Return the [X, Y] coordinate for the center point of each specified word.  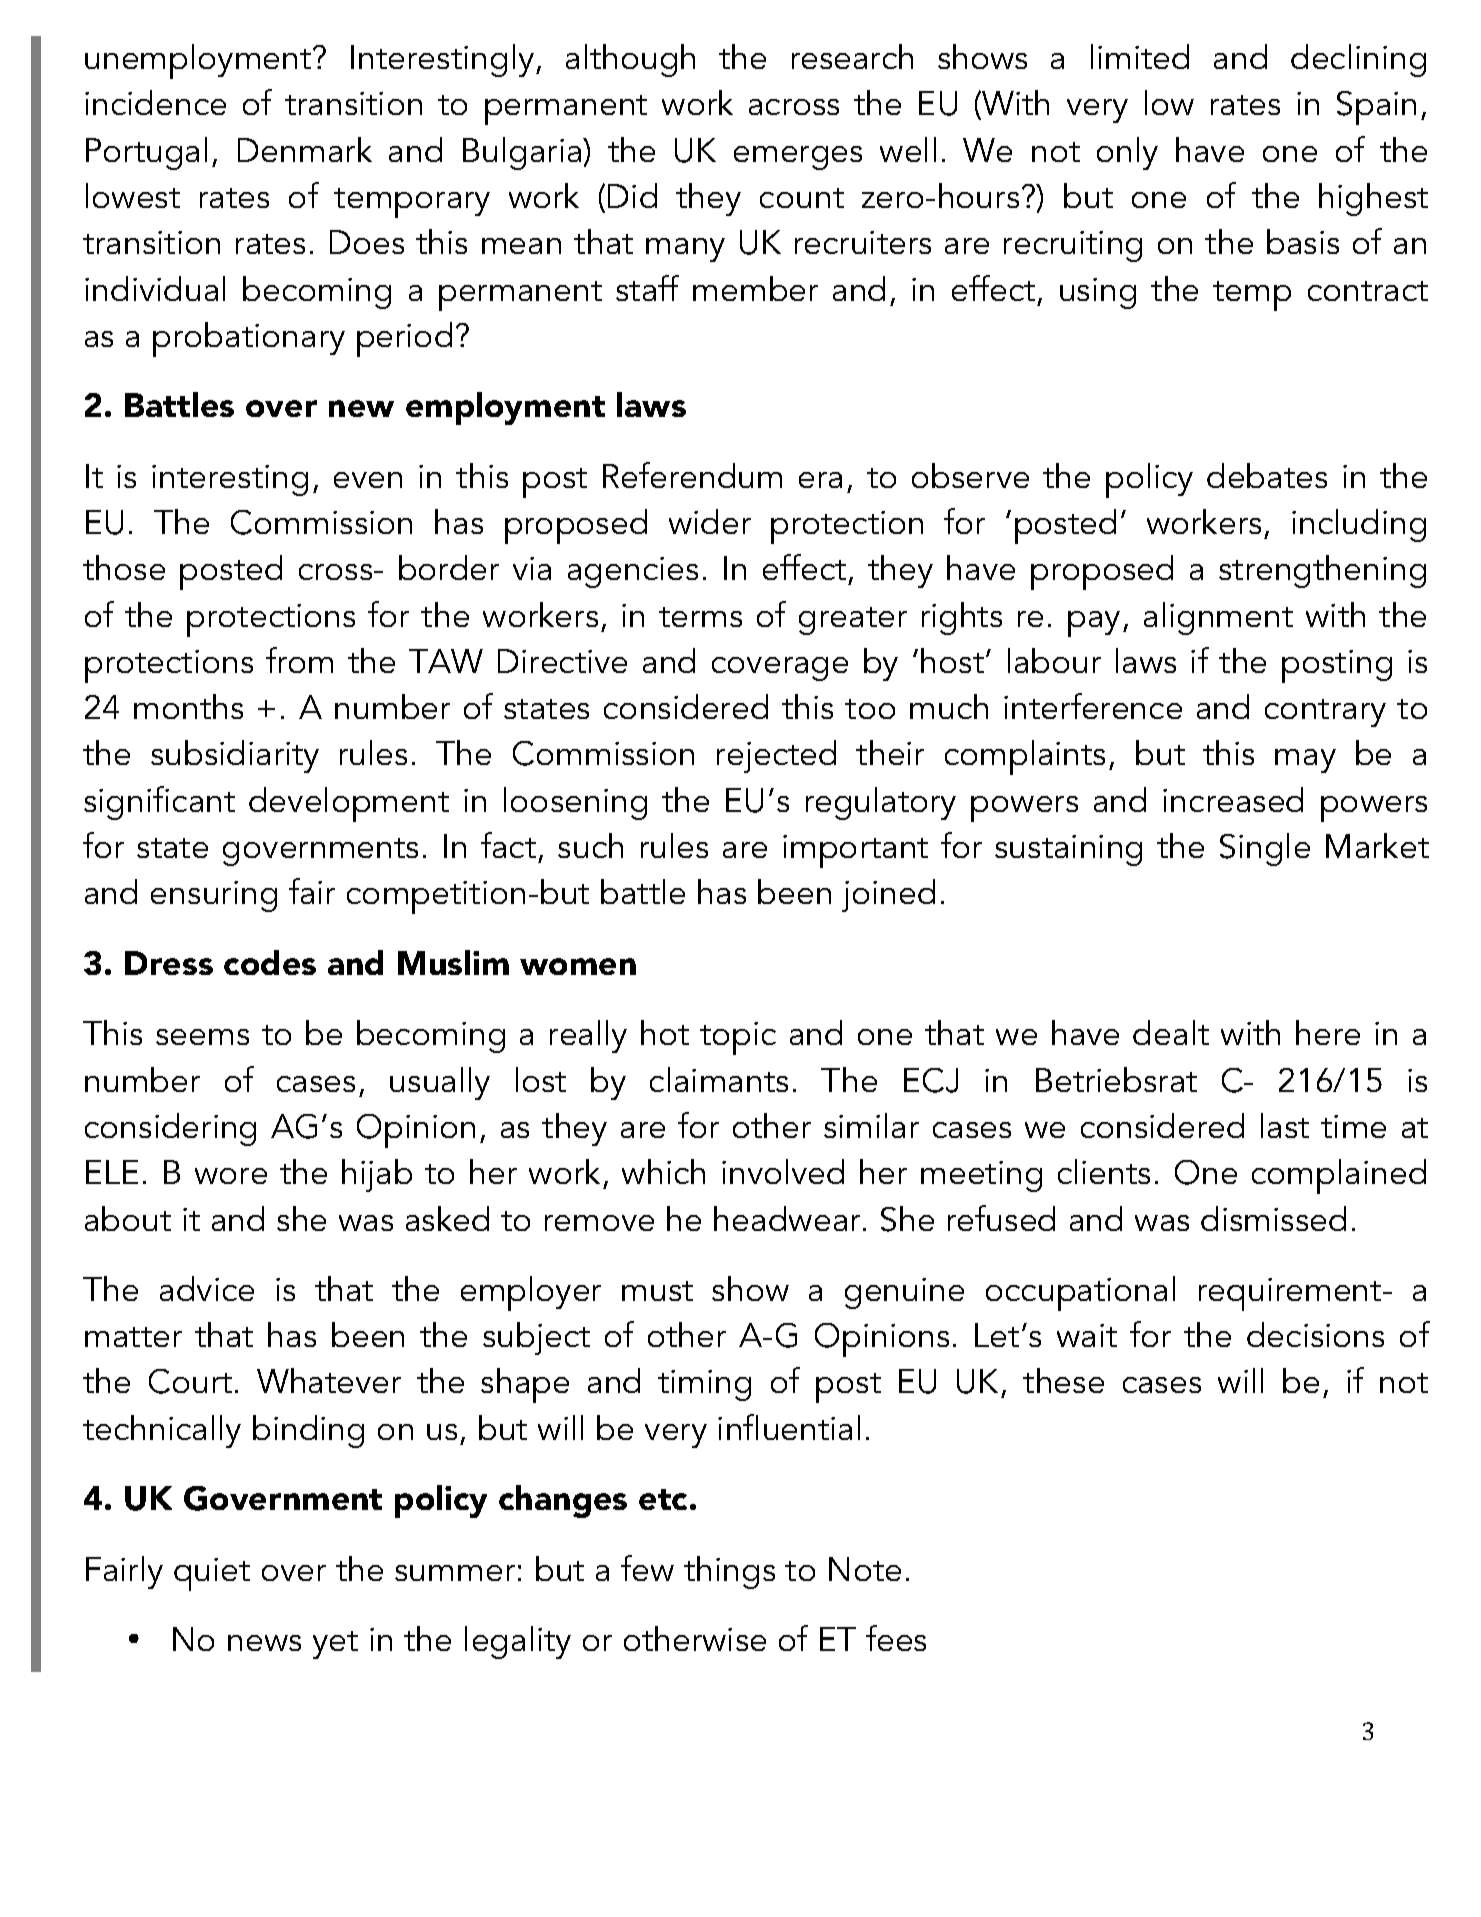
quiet [212, 1574]
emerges [798, 158]
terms [700, 617]
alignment [1218, 618]
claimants [719, 1079]
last [1285, 1125]
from [299, 660]
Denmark [305, 149]
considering [170, 1129]
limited [1140, 56]
